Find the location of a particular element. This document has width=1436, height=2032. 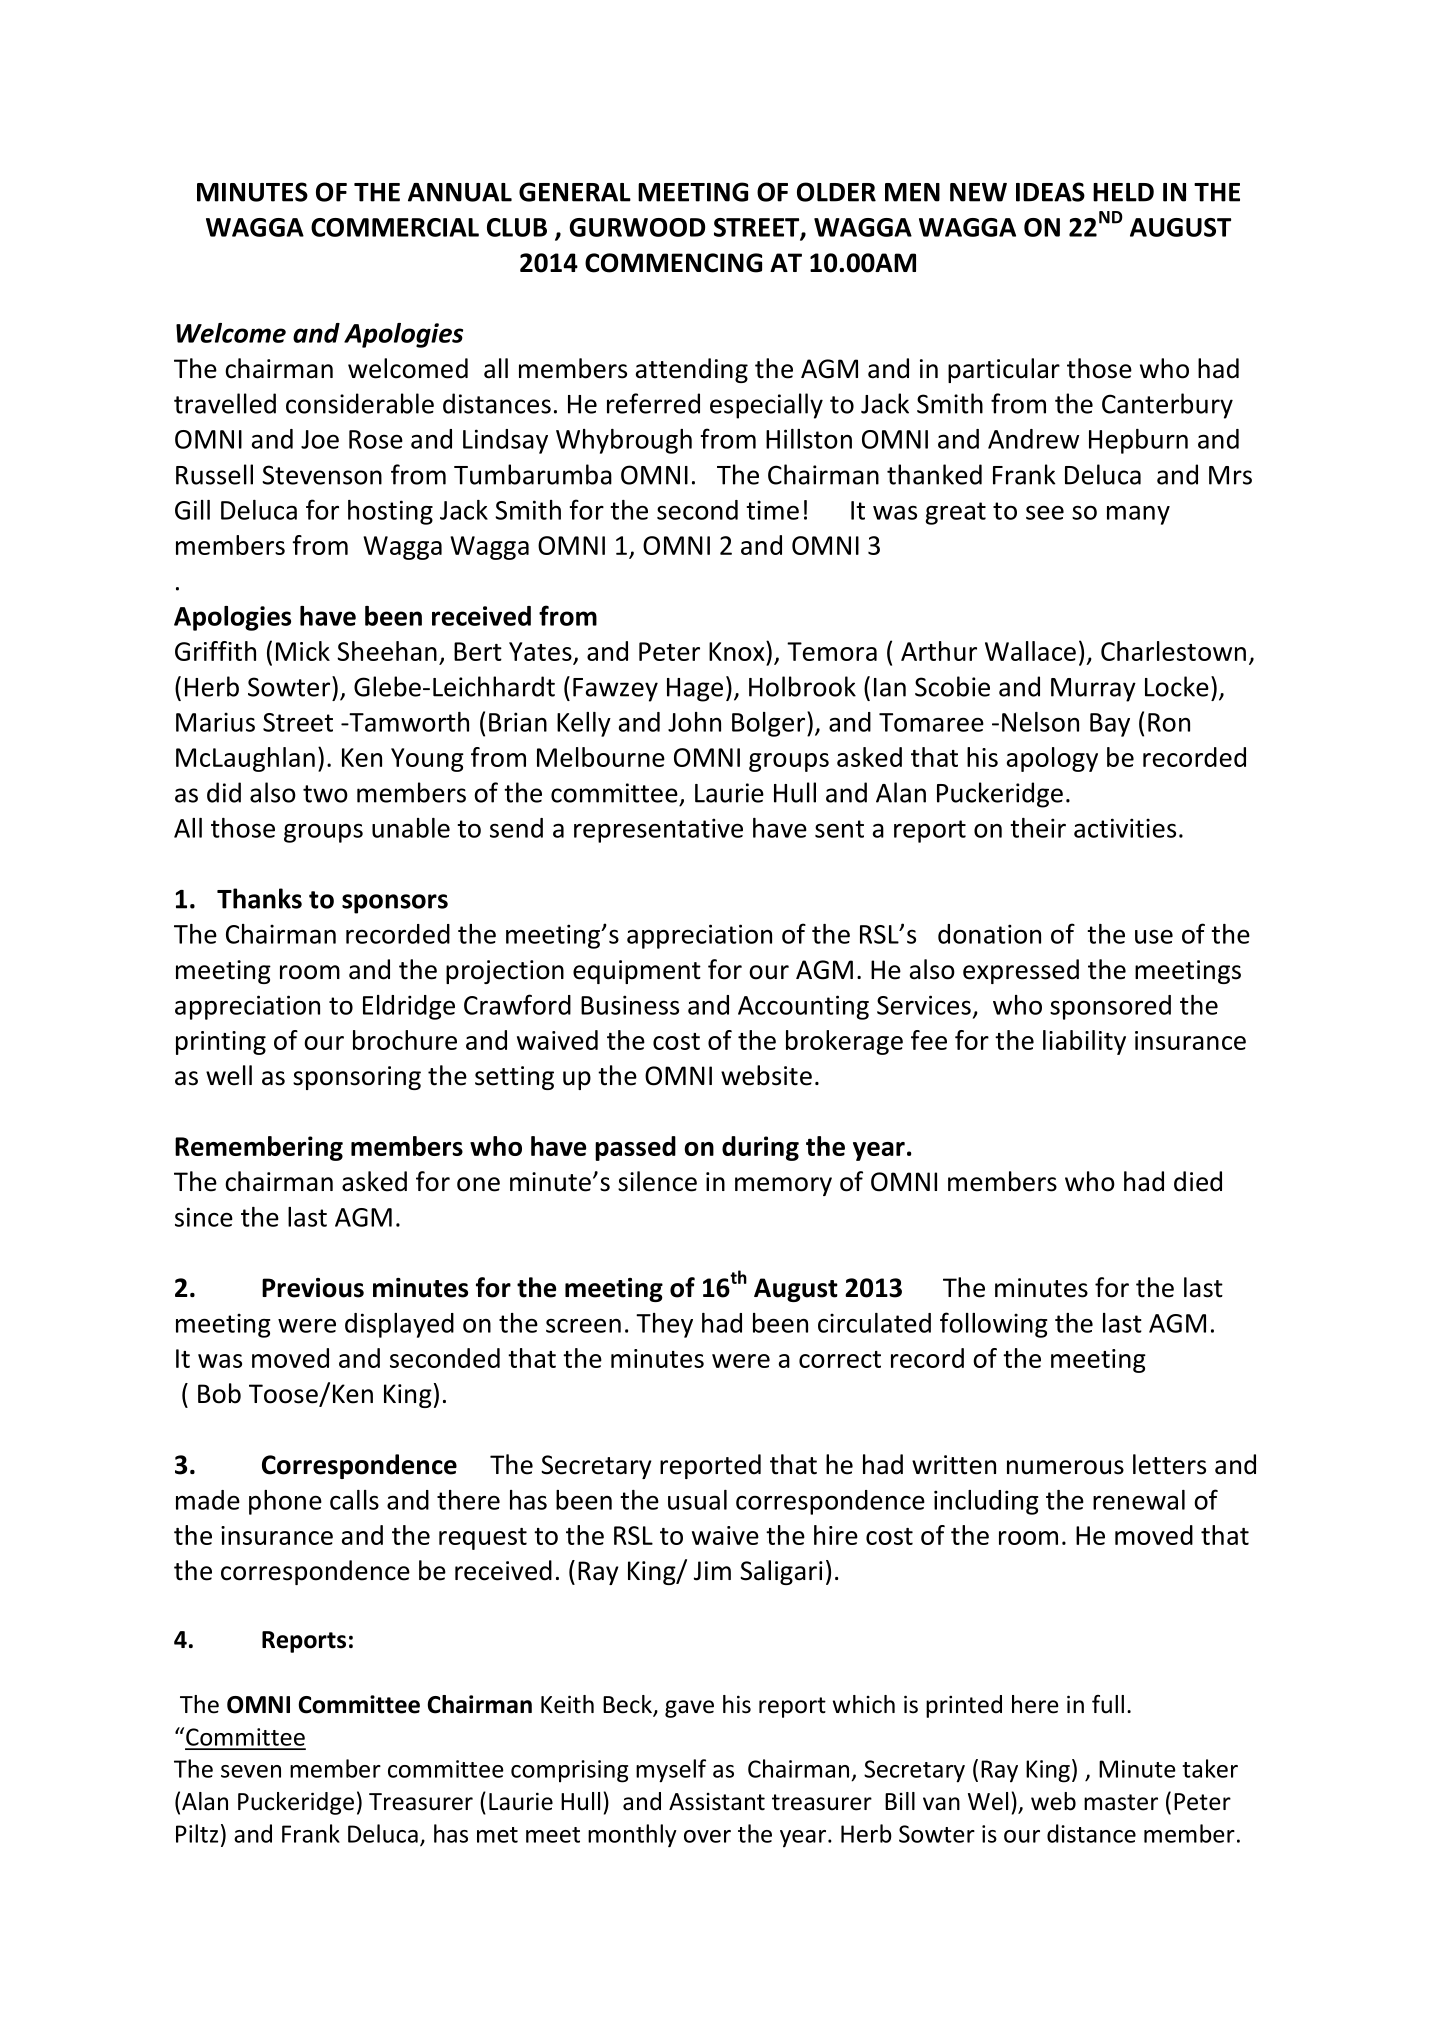

COMMENCING is located at coordinates (673, 263).
